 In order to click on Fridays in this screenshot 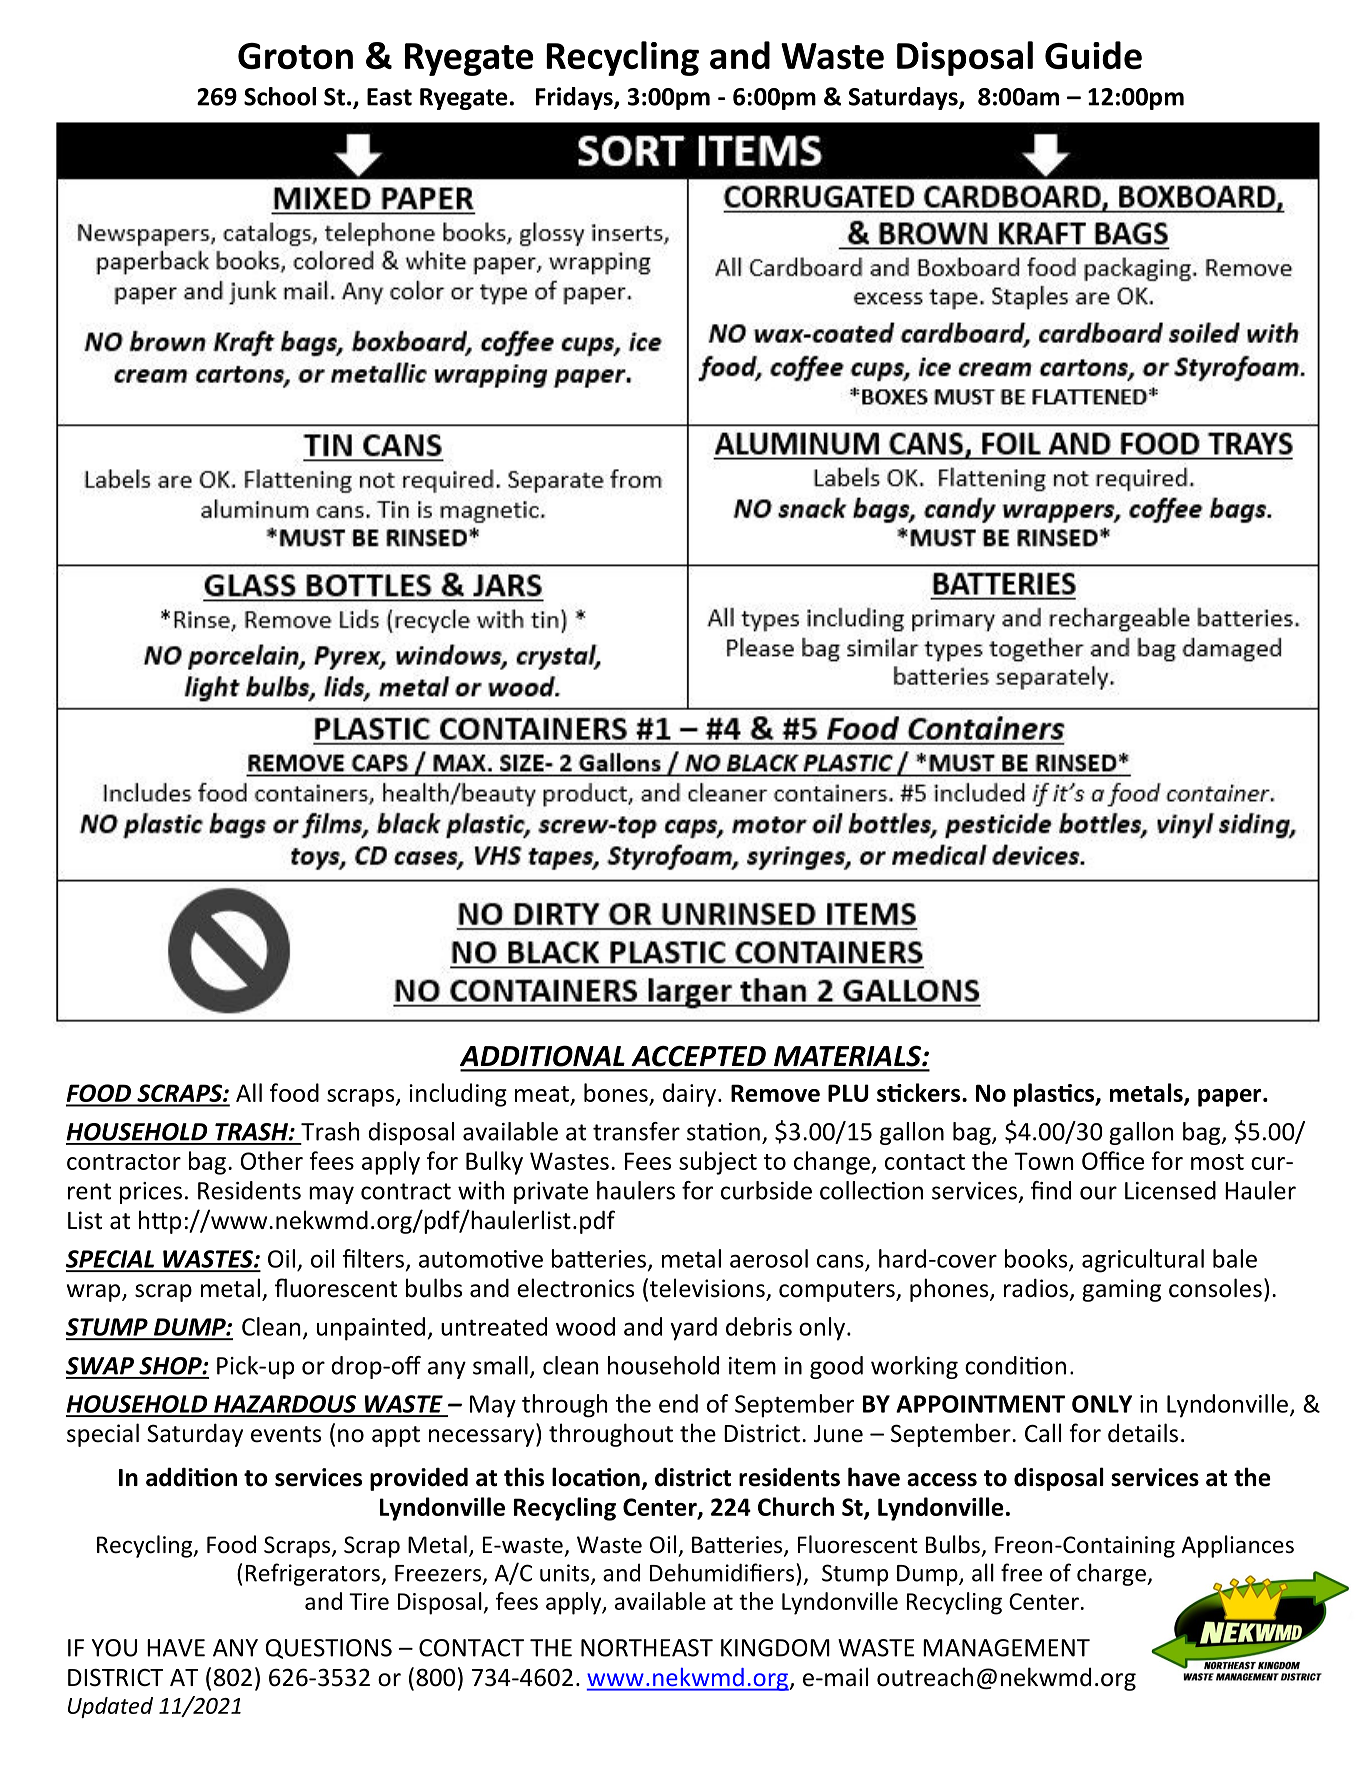, I will do `click(575, 98)`.
